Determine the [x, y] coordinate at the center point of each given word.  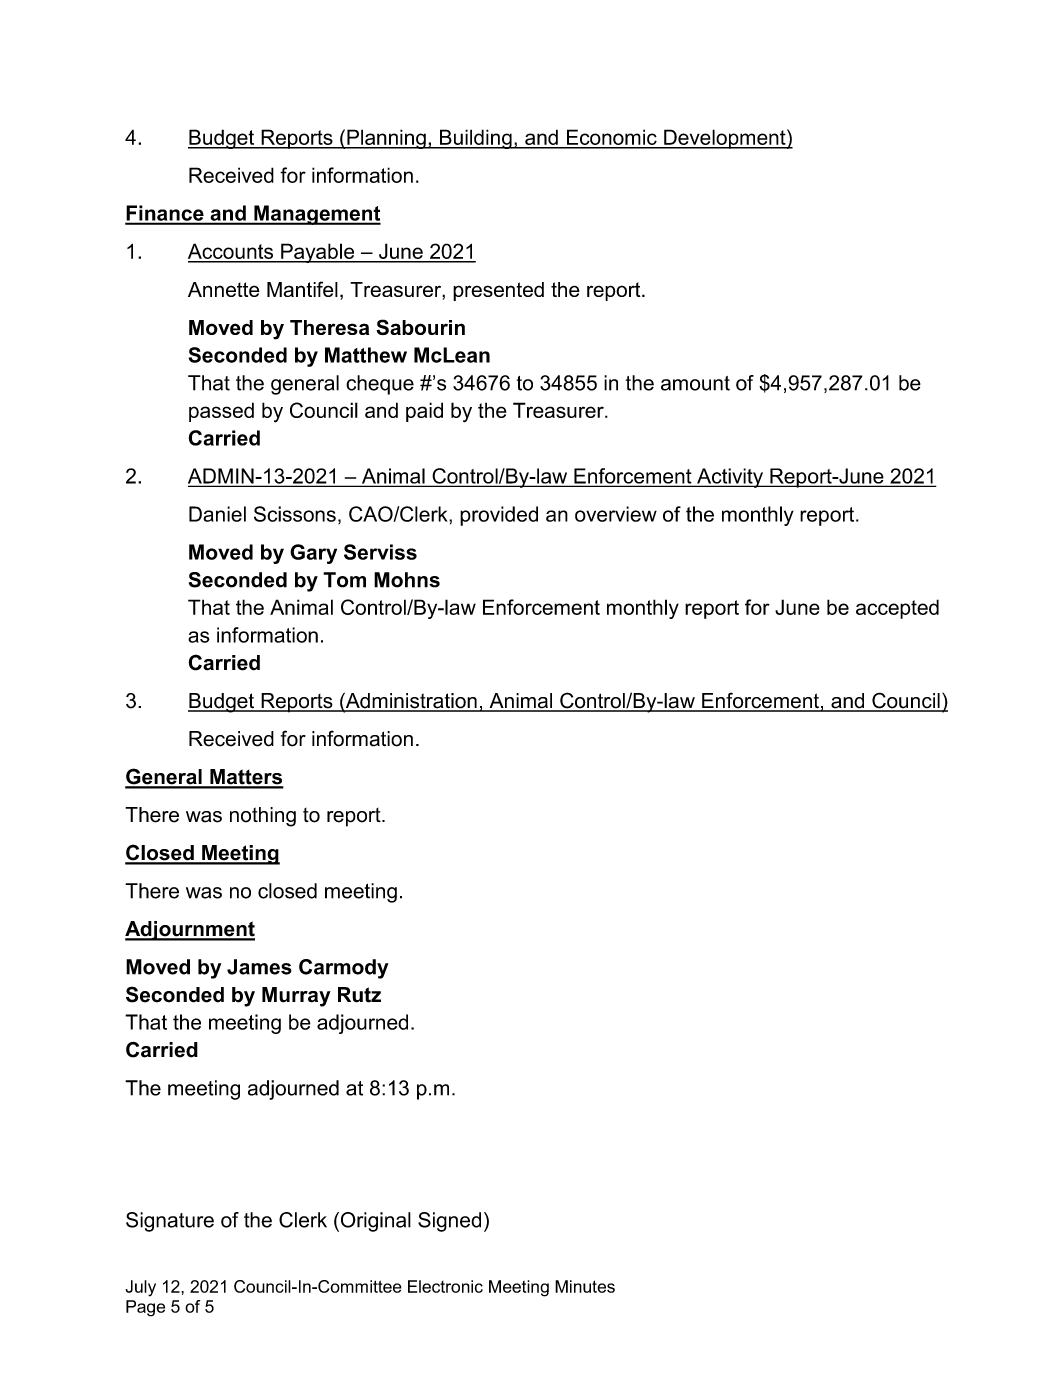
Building [476, 139]
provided [499, 516]
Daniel [217, 514]
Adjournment [190, 931]
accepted [897, 609]
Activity [730, 478]
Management [316, 215]
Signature [170, 1222]
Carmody [344, 969]
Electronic [445, 1286]
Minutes [585, 1286]
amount [695, 383]
